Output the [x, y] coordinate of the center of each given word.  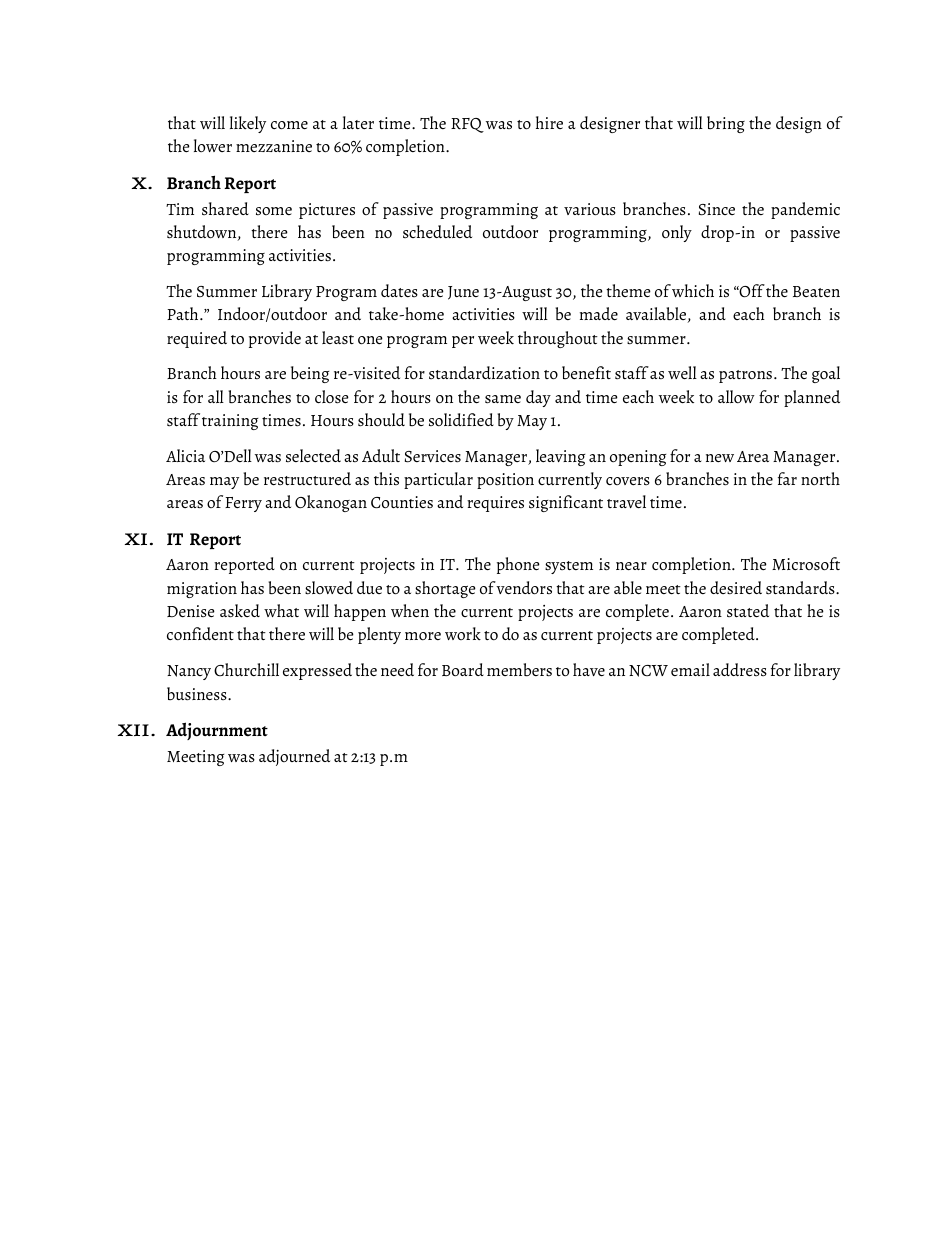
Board [463, 669]
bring [726, 124]
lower [213, 145]
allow [736, 396]
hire [549, 122]
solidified [461, 419]
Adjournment [217, 731]
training [230, 422]
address [740, 669]
